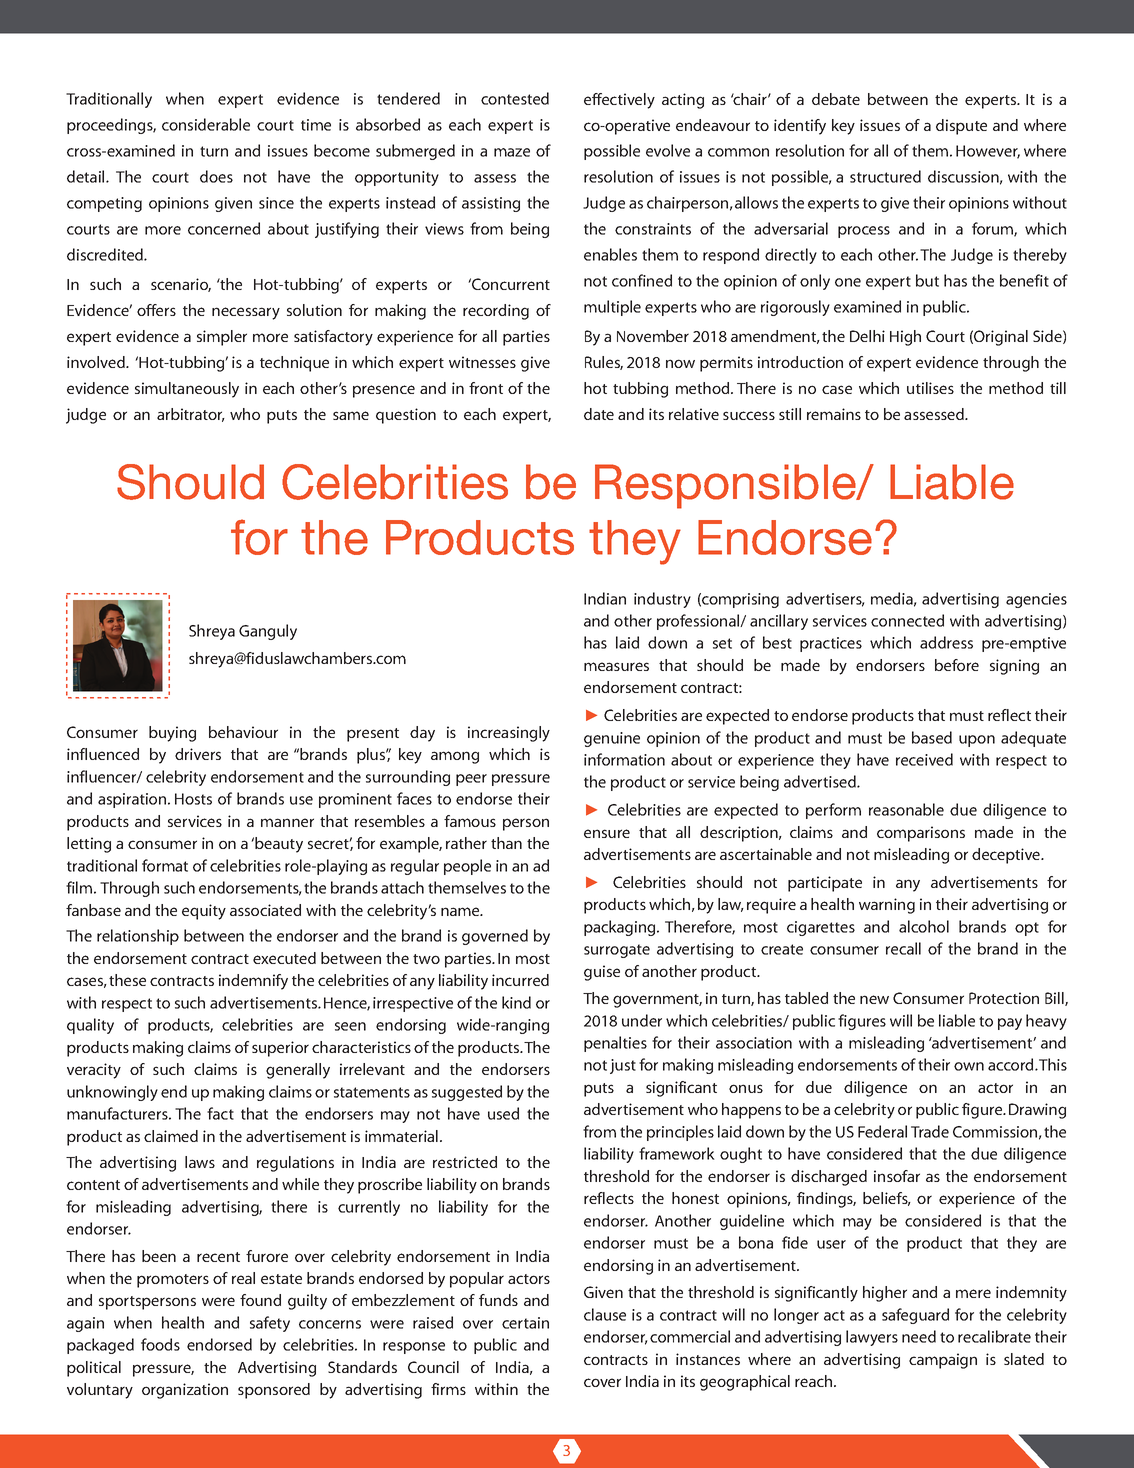  Describe the element at coordinates (191, 415) in the document. I see `arbitrator` at that location.
